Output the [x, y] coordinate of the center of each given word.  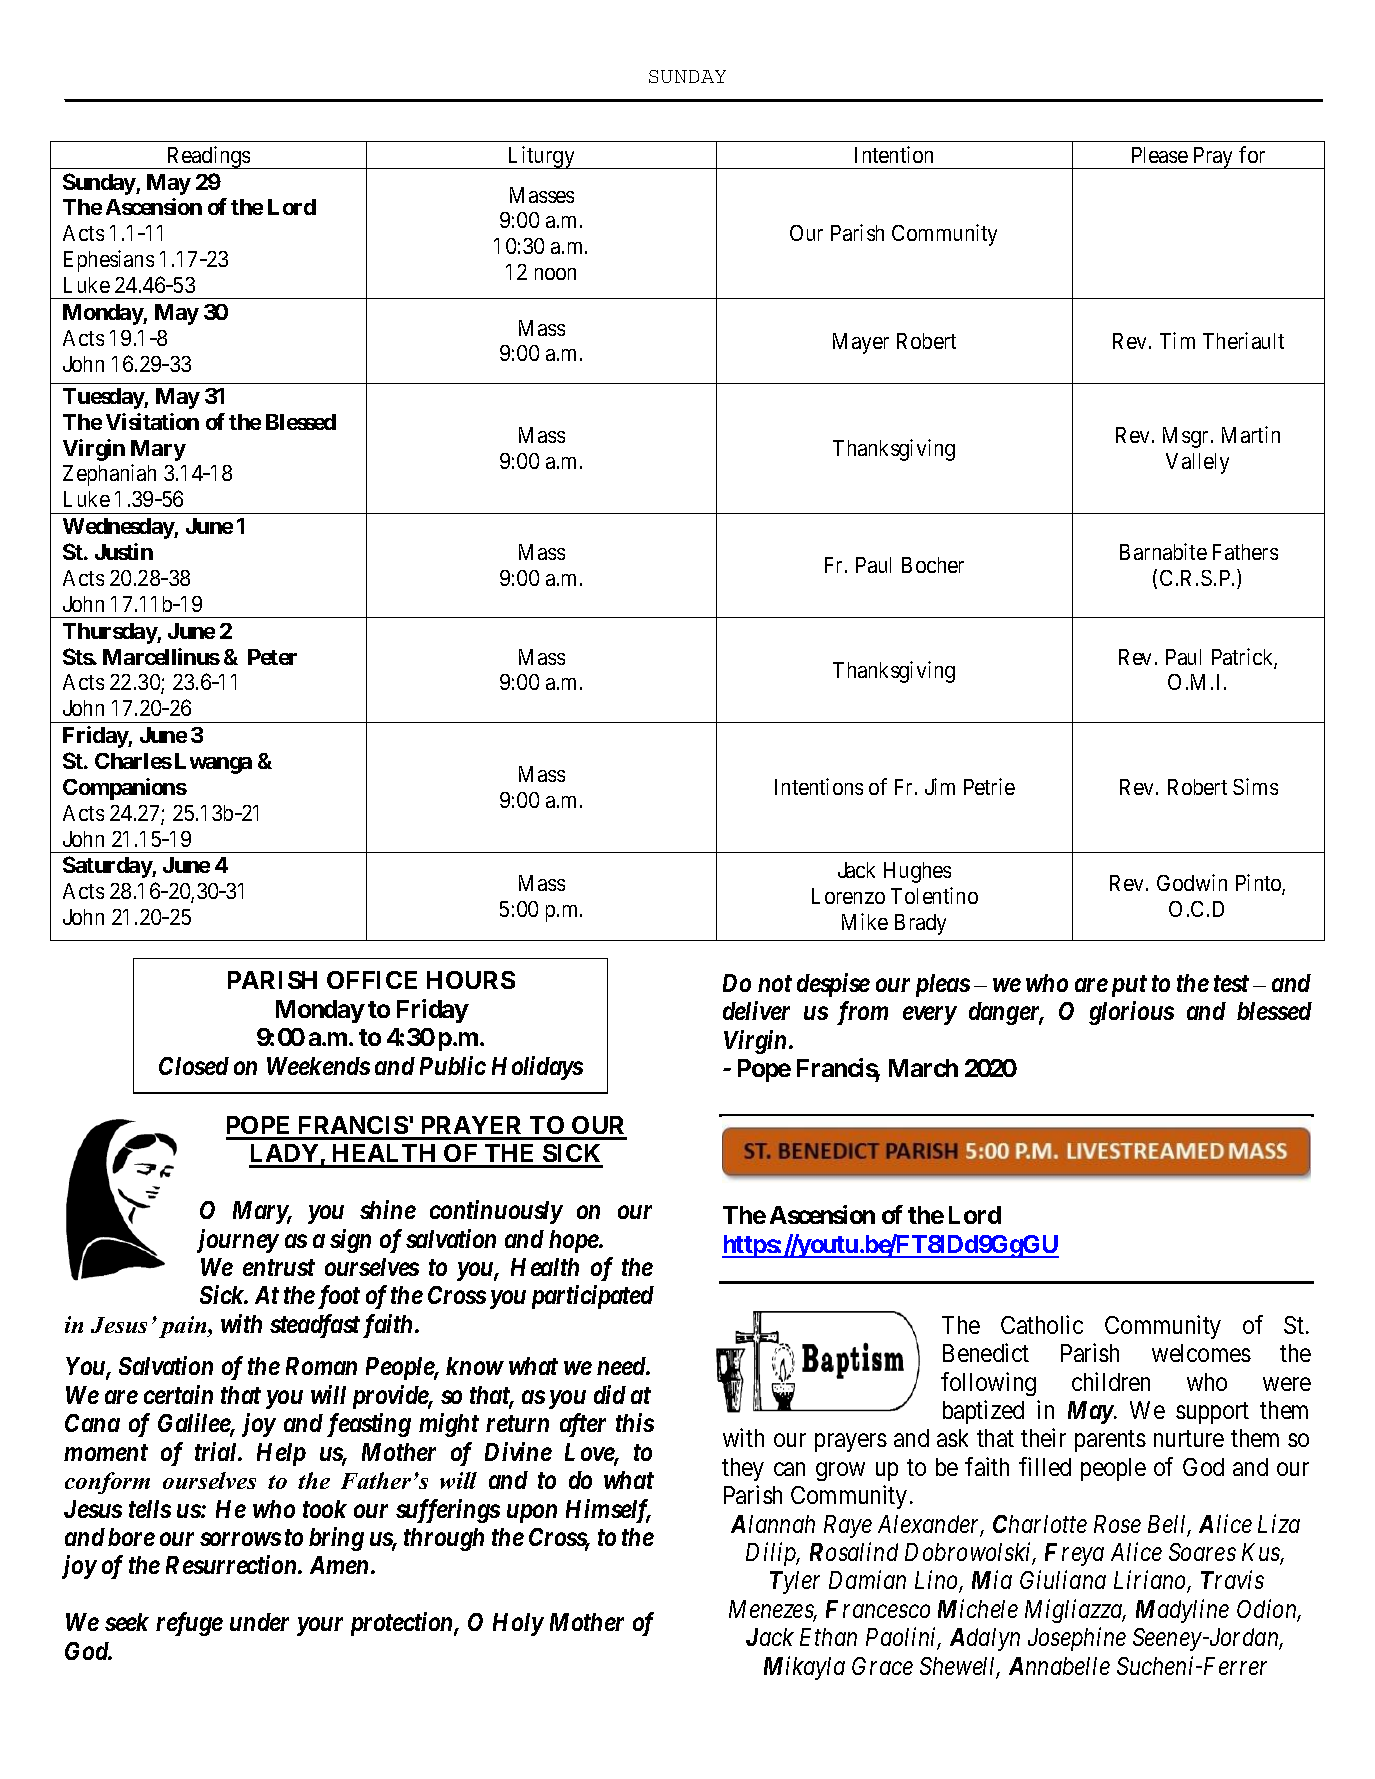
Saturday [108, 867]
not [775, 983]
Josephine [1077, 1639]
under [259, 1622]
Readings [208, 157]
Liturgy [541, 157]
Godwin [1192, 882]
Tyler [795, 1582]
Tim [1177, 340]
